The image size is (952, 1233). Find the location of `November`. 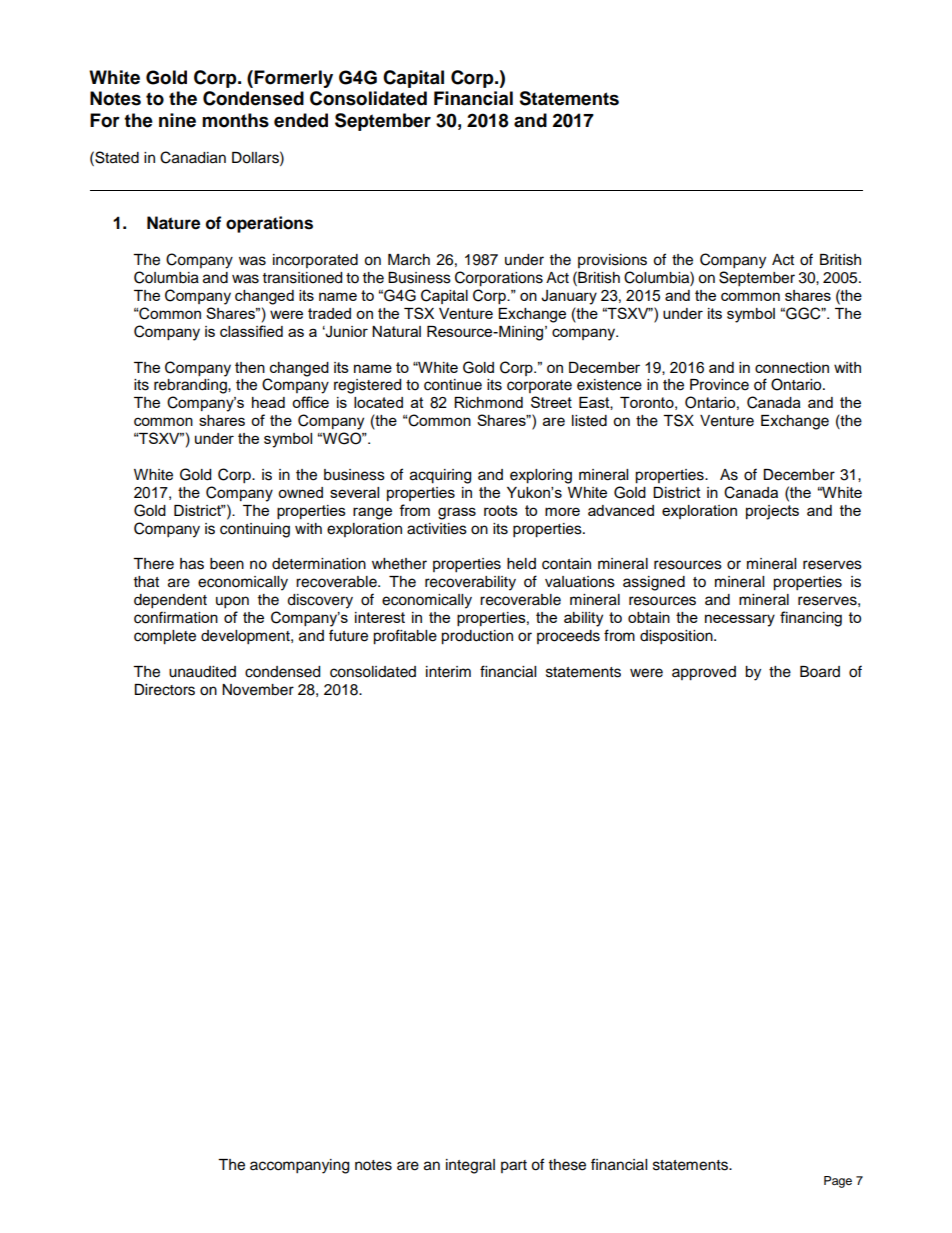

November is located at coordinates (258, 690).
